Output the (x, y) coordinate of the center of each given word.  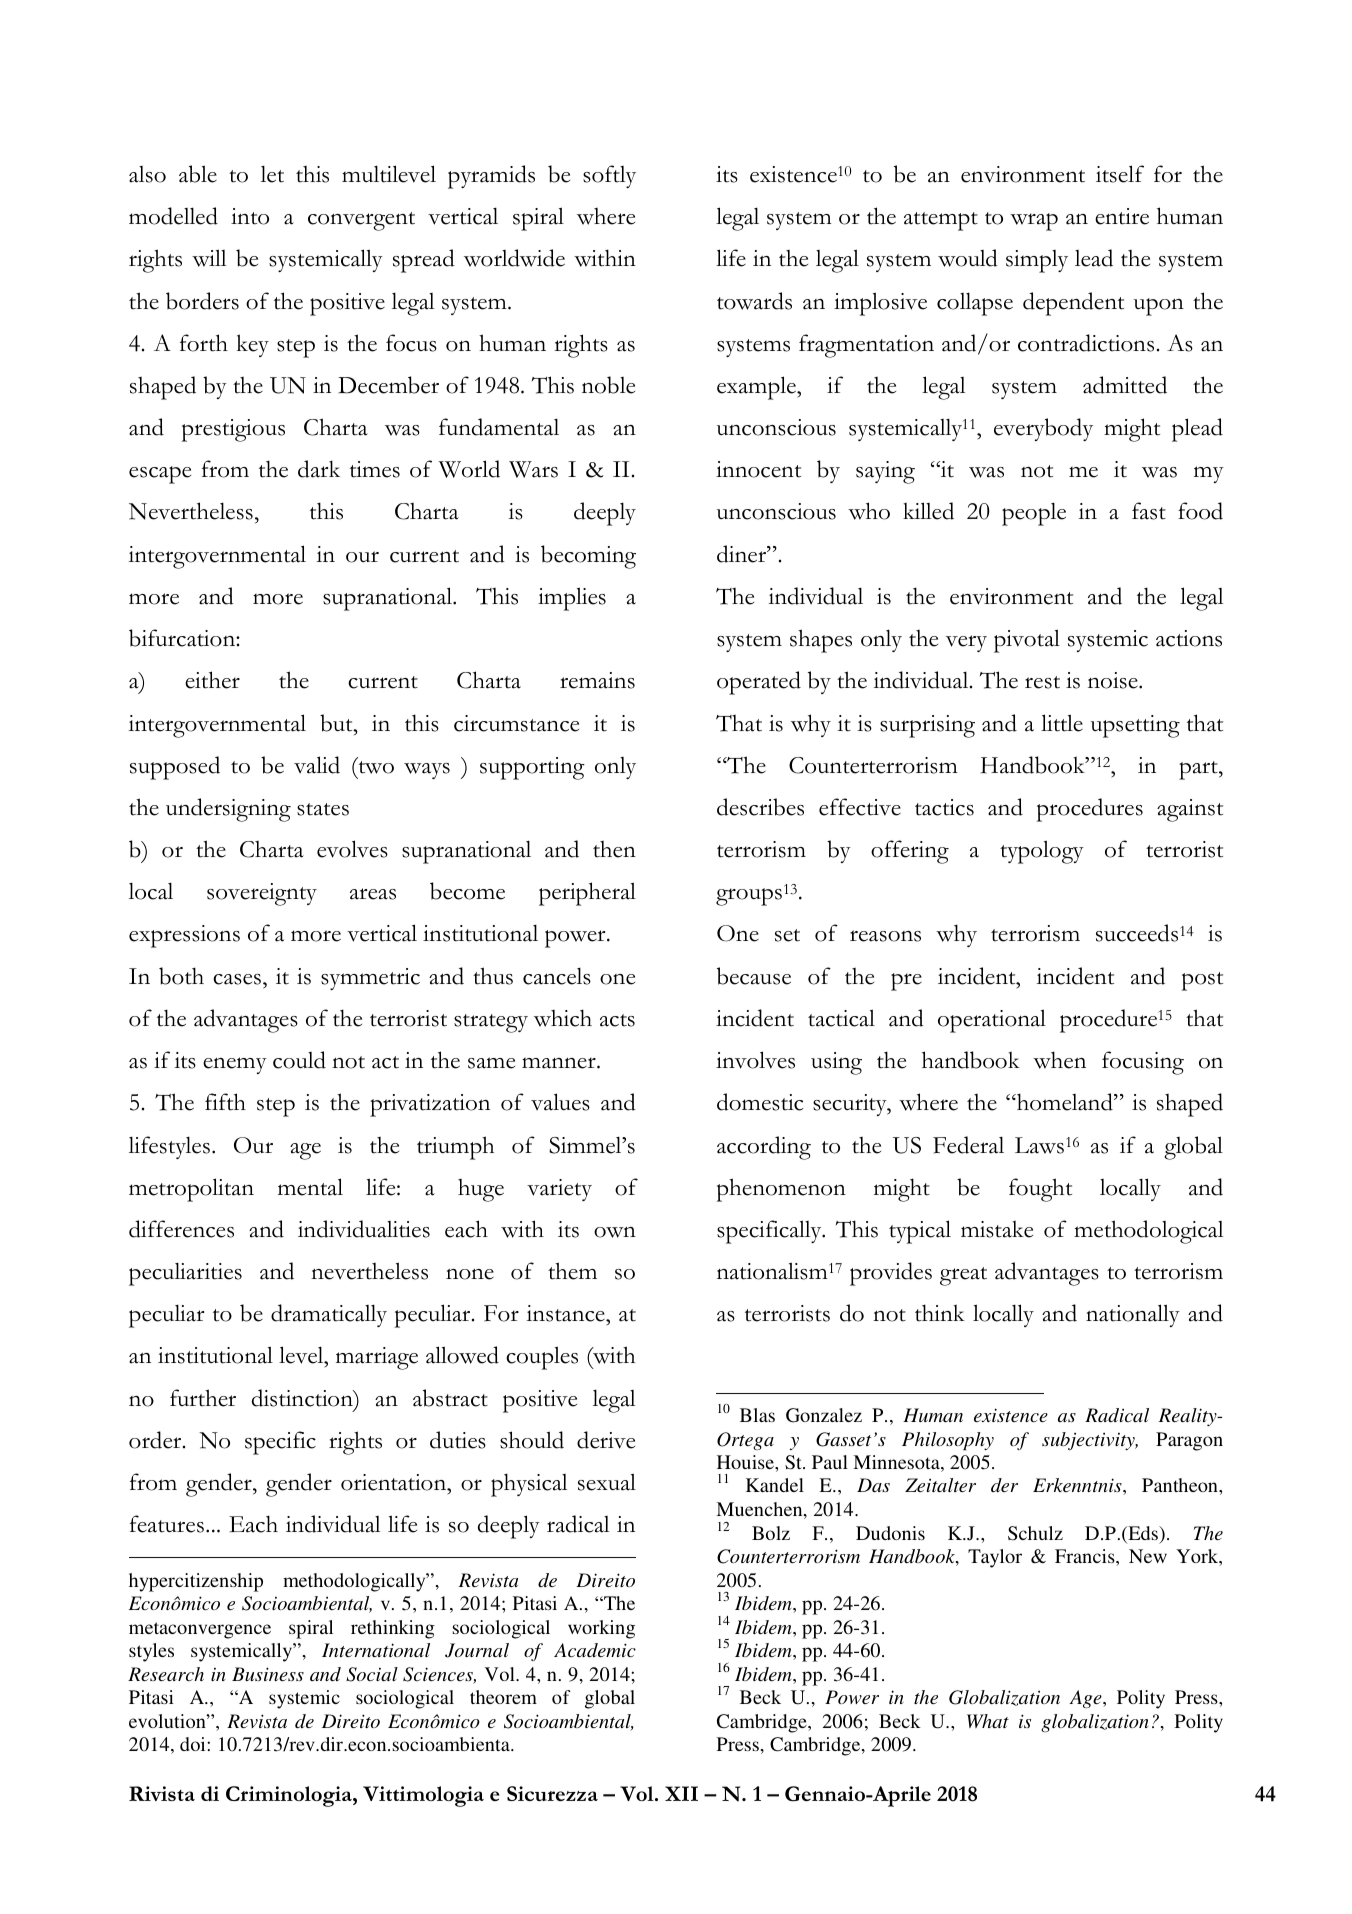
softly (609, 176)
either (212, 680)
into (250, 216)
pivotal (1027, 641)
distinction (303, 1398)
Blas (757, 1415)
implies (572, 599)
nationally (1133, 1315)
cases (237, 979)
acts (617, 1020)
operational (992, 1021)
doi (194, 1744)
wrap (1034, 222)
